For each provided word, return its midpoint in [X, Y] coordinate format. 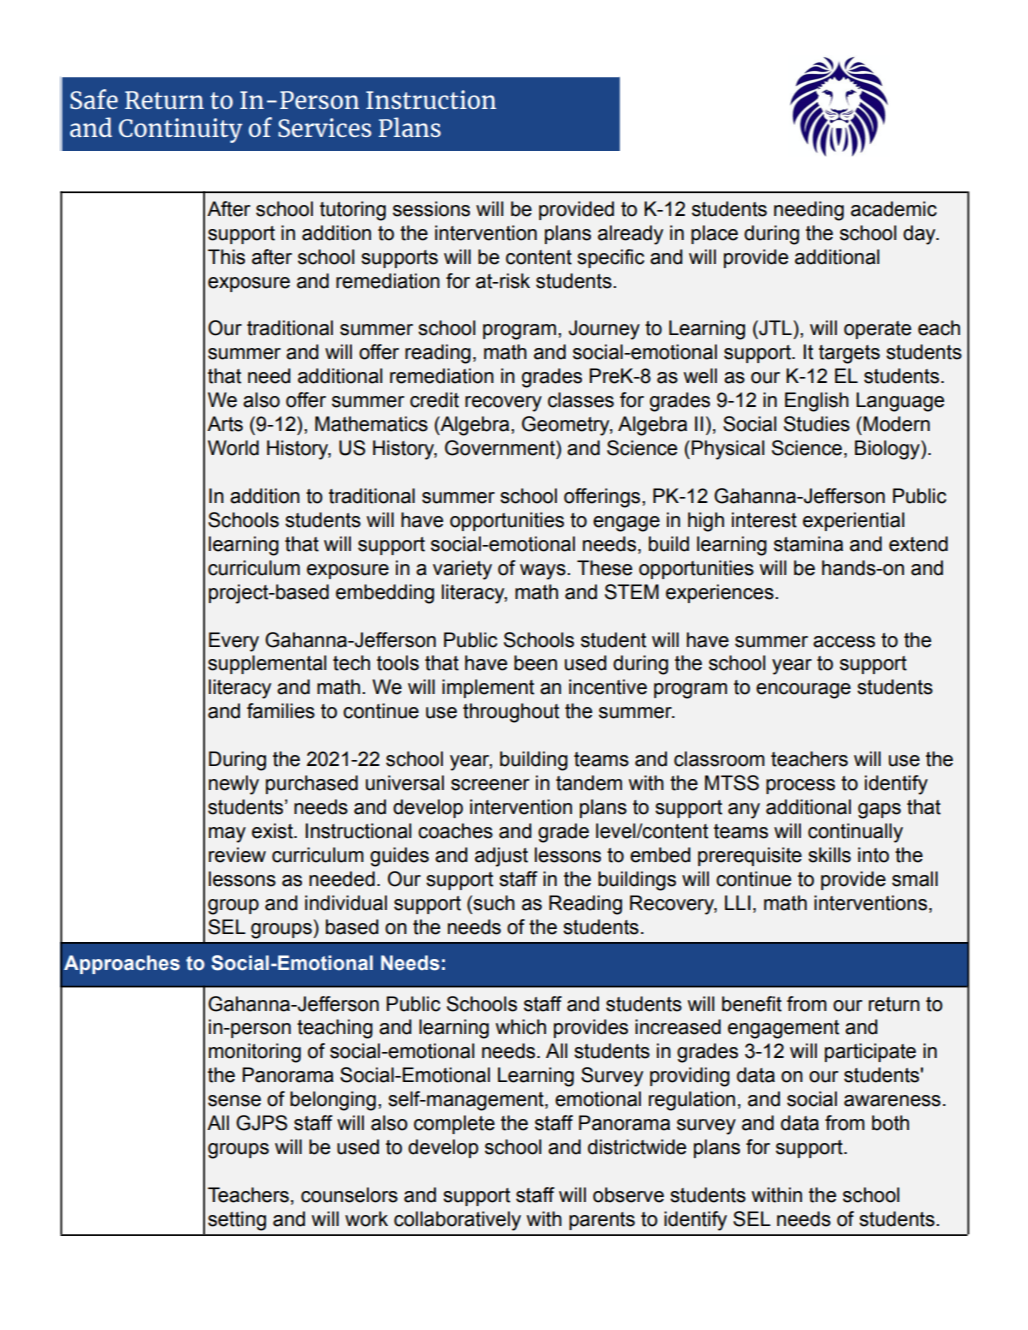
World [233, 448]
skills [829, 855]
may [227, 835]
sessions [431, 209]
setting [237, 1221]
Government [501, 448]
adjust [501, 857]
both [890, 1123]
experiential [853, 521]
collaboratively [457, 1221]
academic [894, 209]
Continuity [180, 130]
